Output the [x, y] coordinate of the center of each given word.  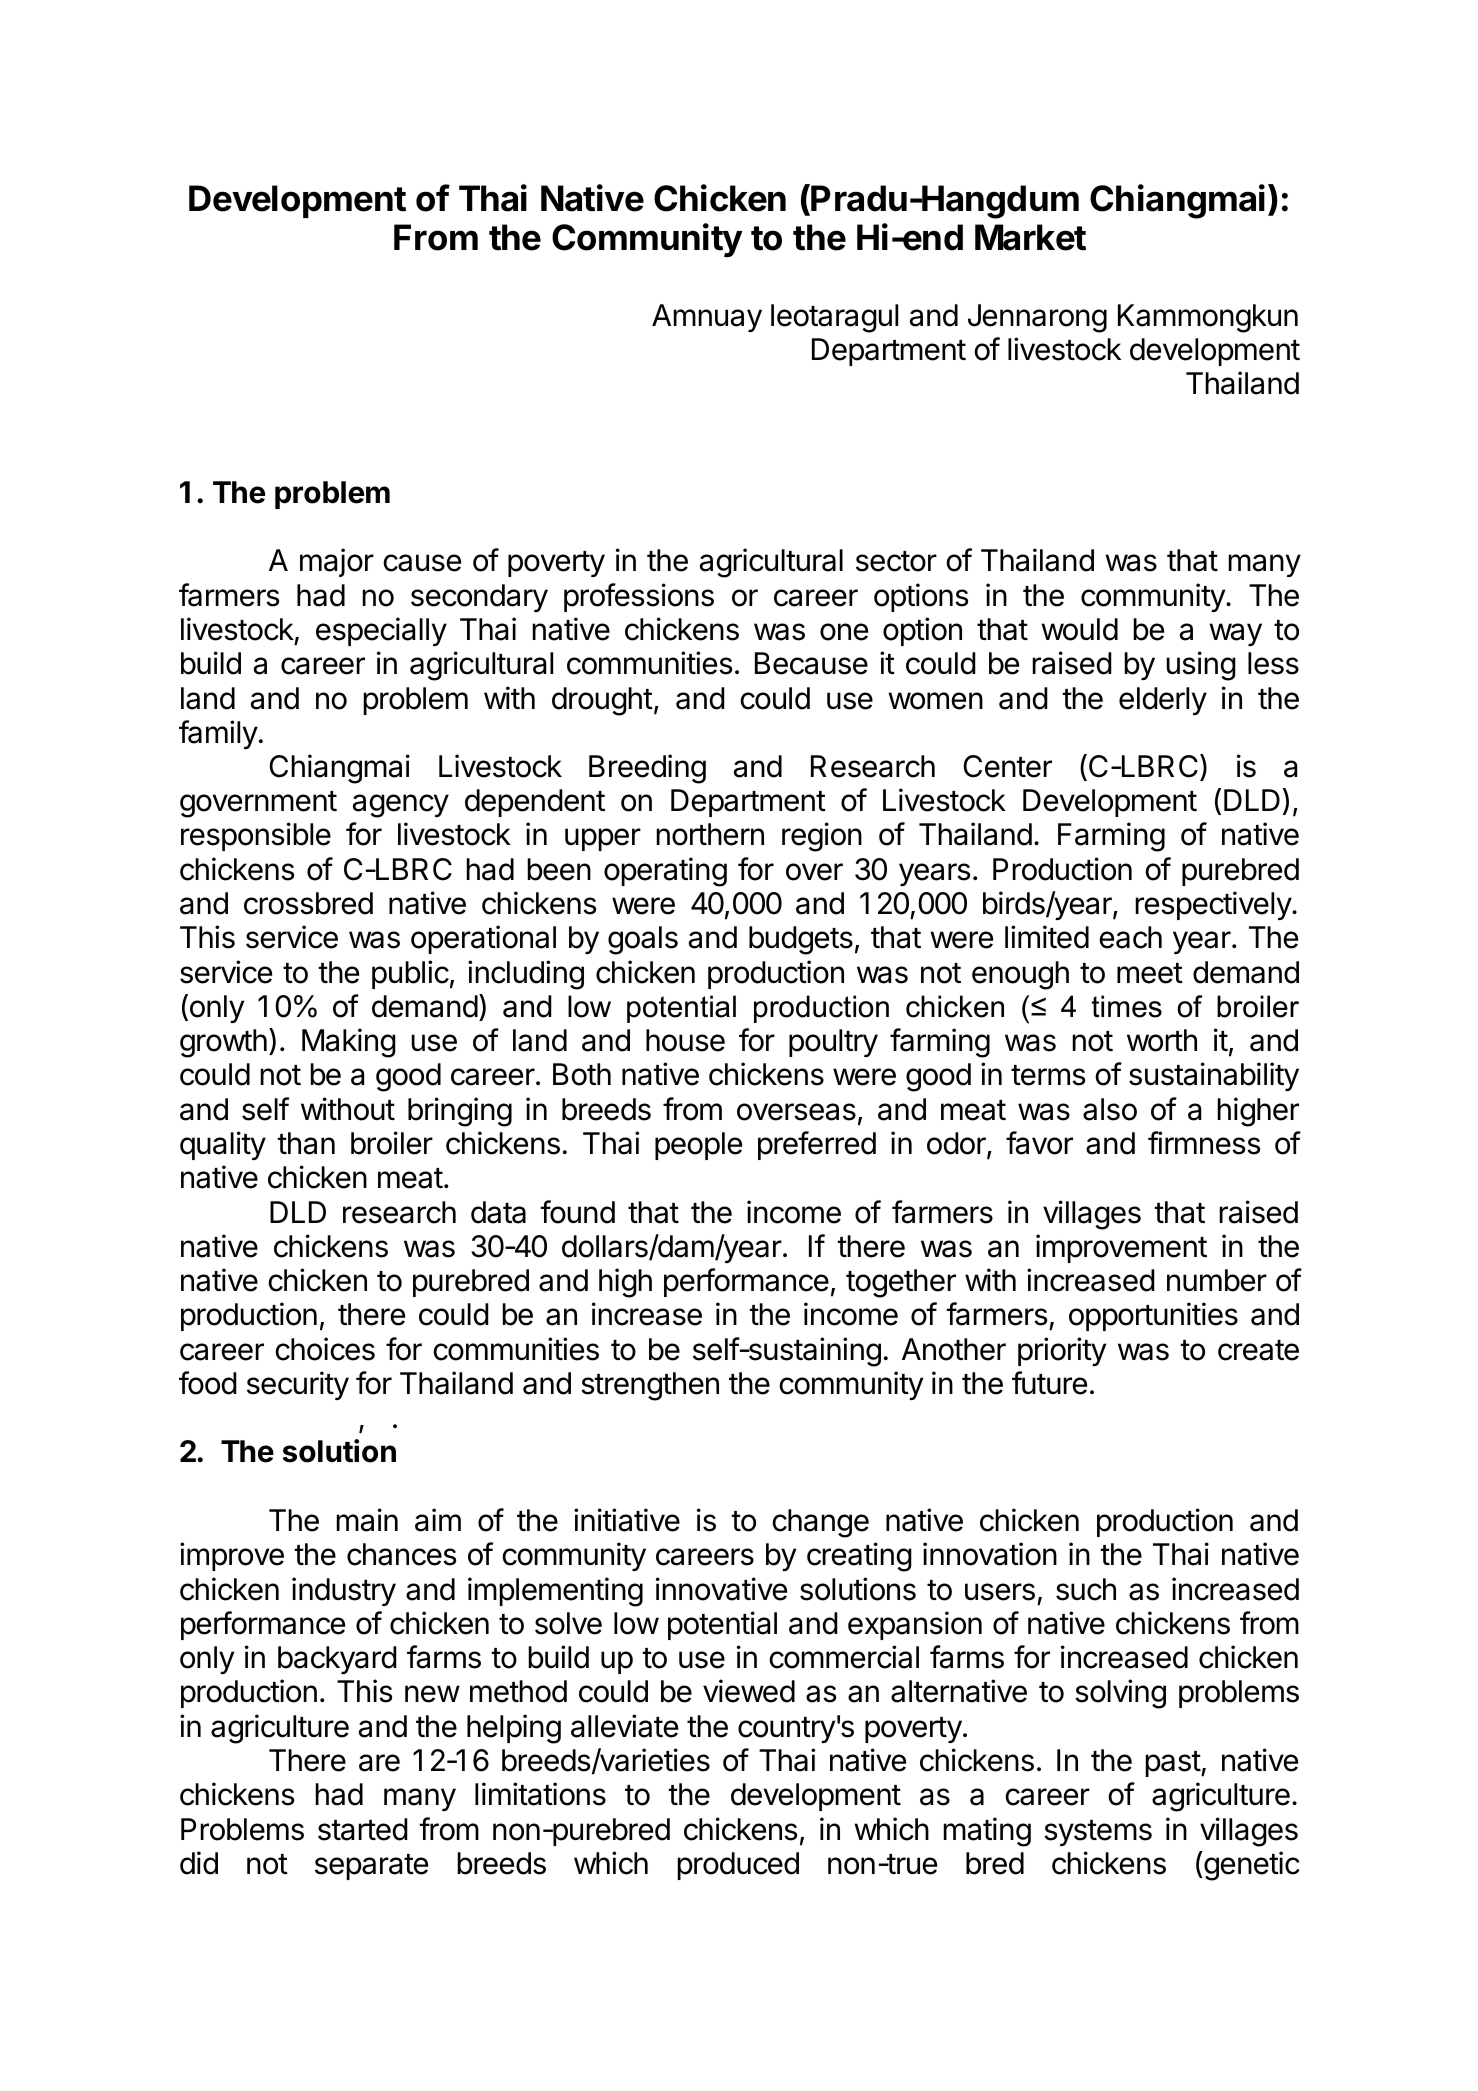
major [337, 562]
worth [1162, 1040]
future [1049, 1383]
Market [1030, 237]
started [363, 1829]
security [298, 1385]
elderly [1163, 701]
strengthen [650, 1386]
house [685, 1040]
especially [381, 631]
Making [349, 1043]
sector [896, 561]
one [844, 632]
